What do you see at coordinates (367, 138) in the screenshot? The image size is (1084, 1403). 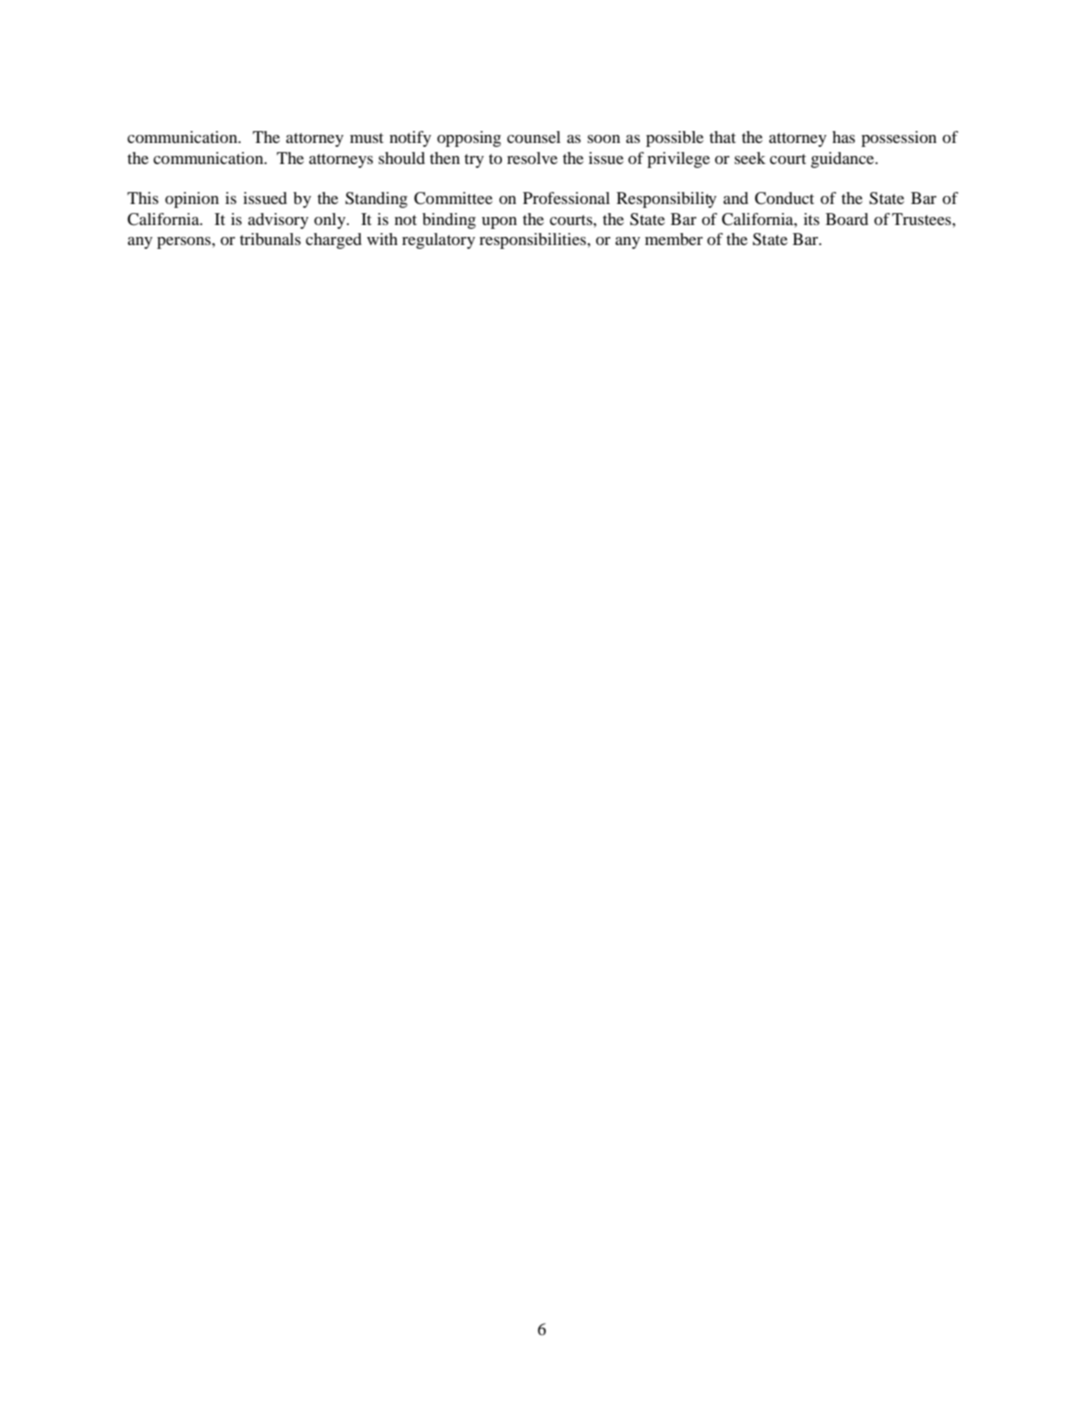 I see `must` at bounding box center [367, 138].
